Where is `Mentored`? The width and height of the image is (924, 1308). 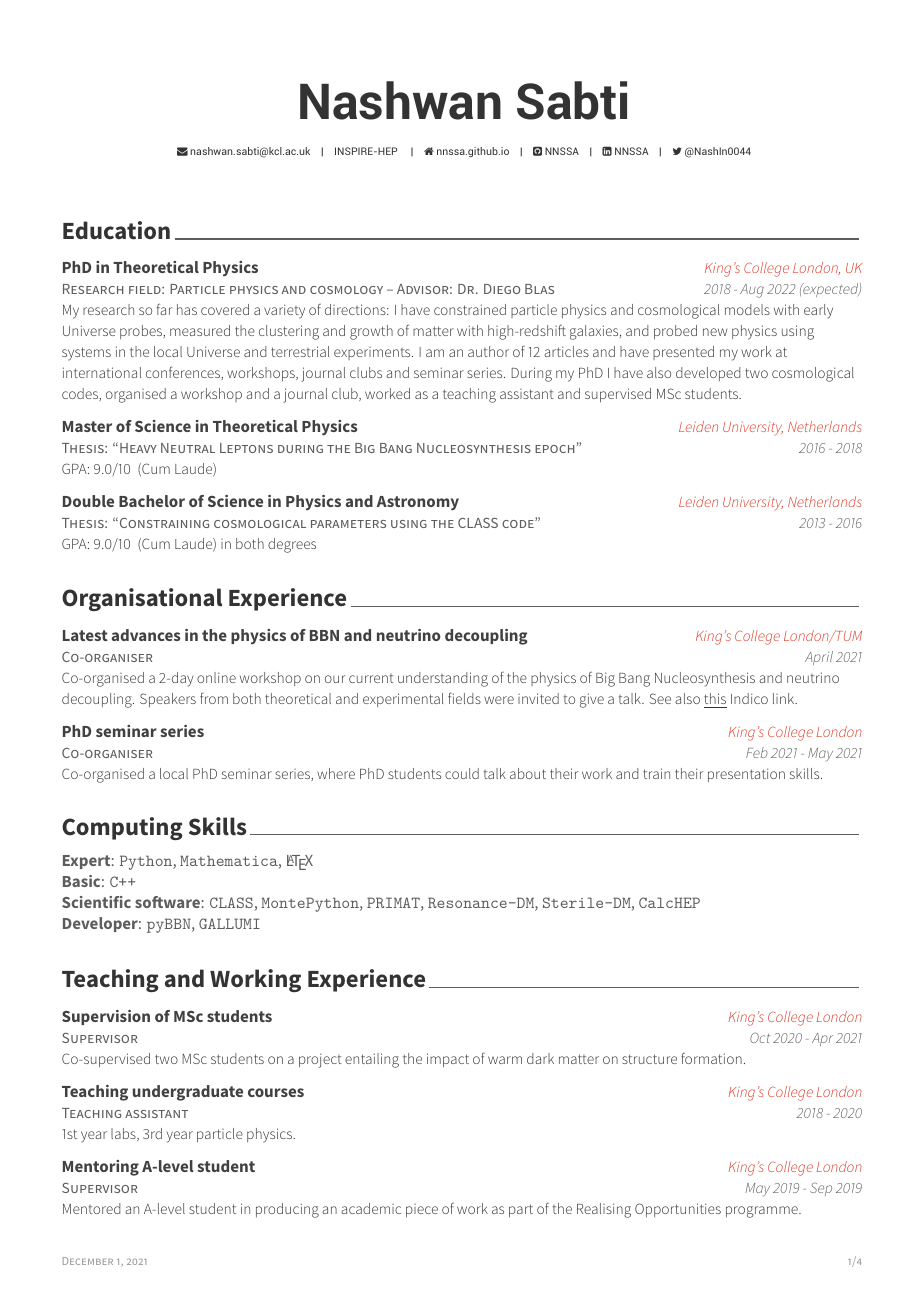 Mentored is located at coordinates (91, 1208).
